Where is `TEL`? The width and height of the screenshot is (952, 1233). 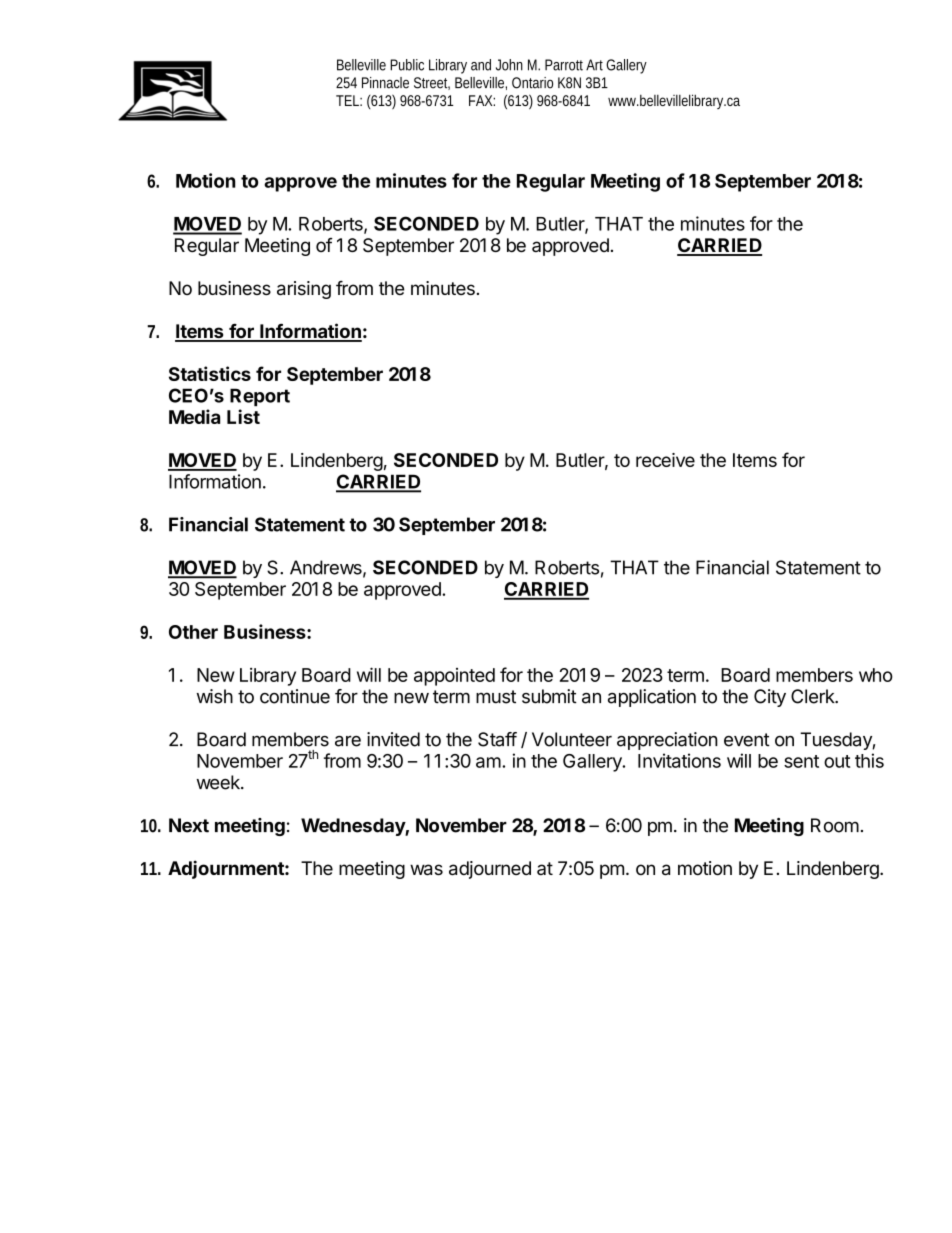 TEL is located at coordinates (347, 100).
